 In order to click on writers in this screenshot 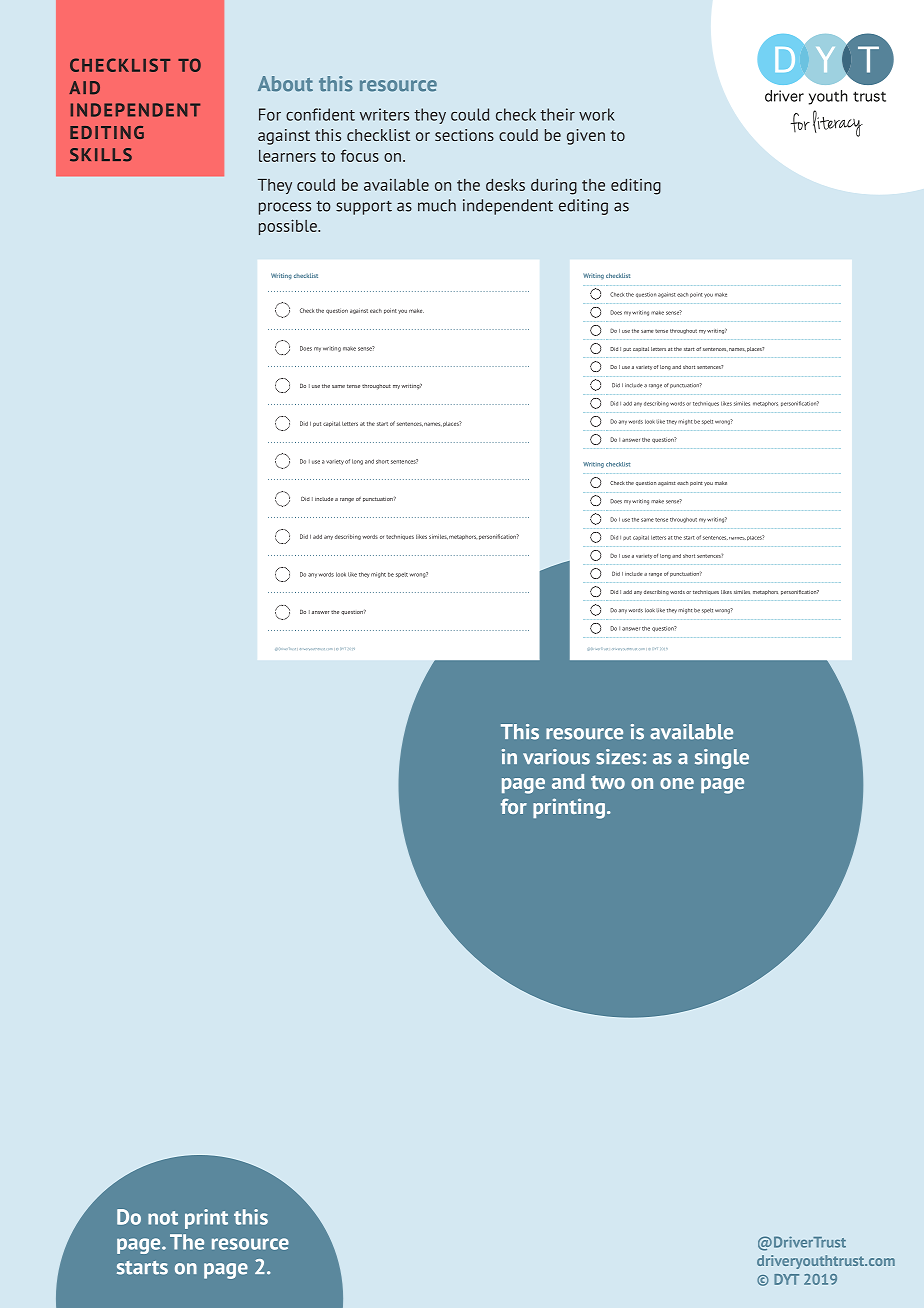, I will do `click(384, 114)`.
